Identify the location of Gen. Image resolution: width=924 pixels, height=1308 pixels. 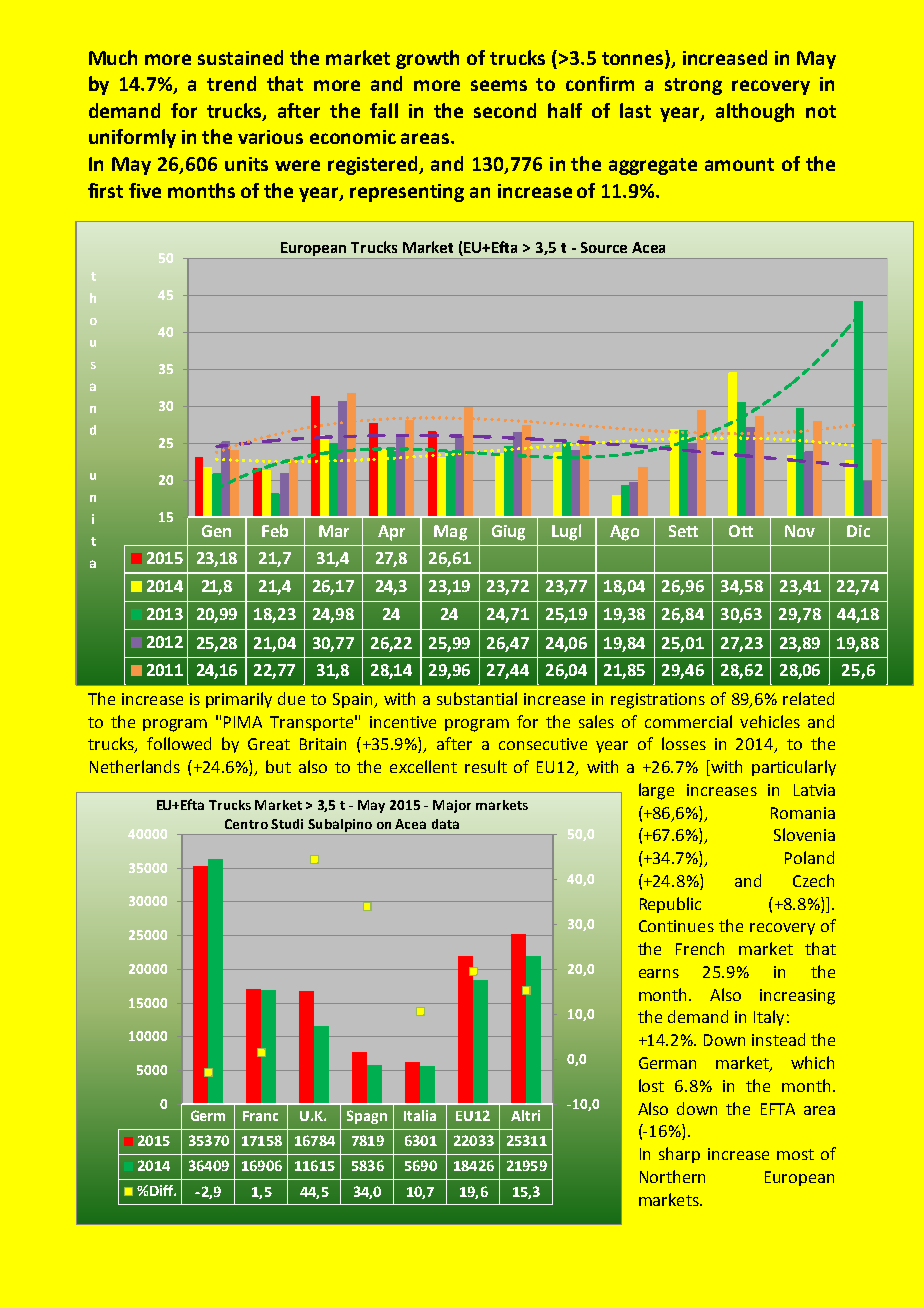
(216, 531).
